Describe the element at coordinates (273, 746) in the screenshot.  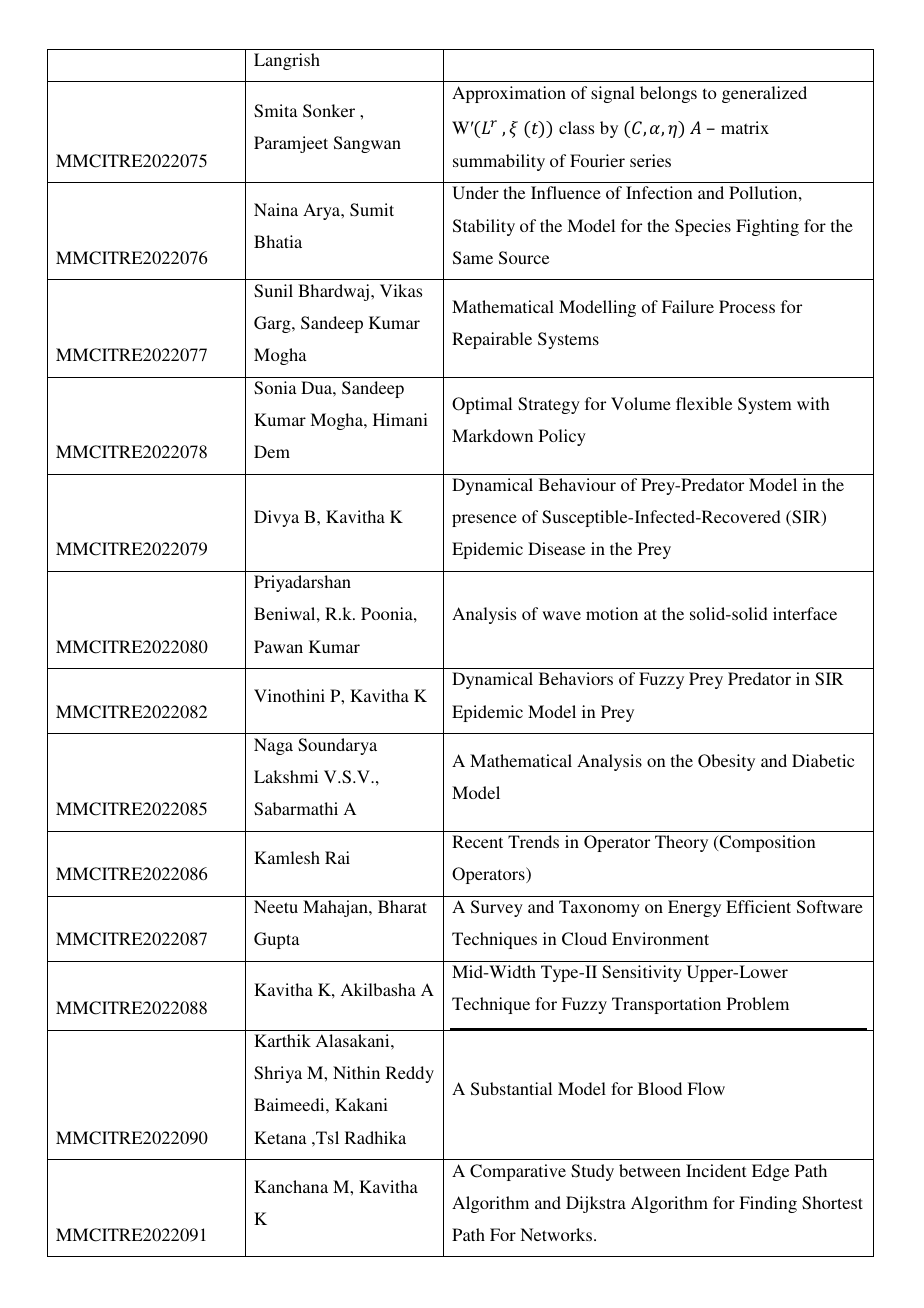
I see `Naga` at that location.
